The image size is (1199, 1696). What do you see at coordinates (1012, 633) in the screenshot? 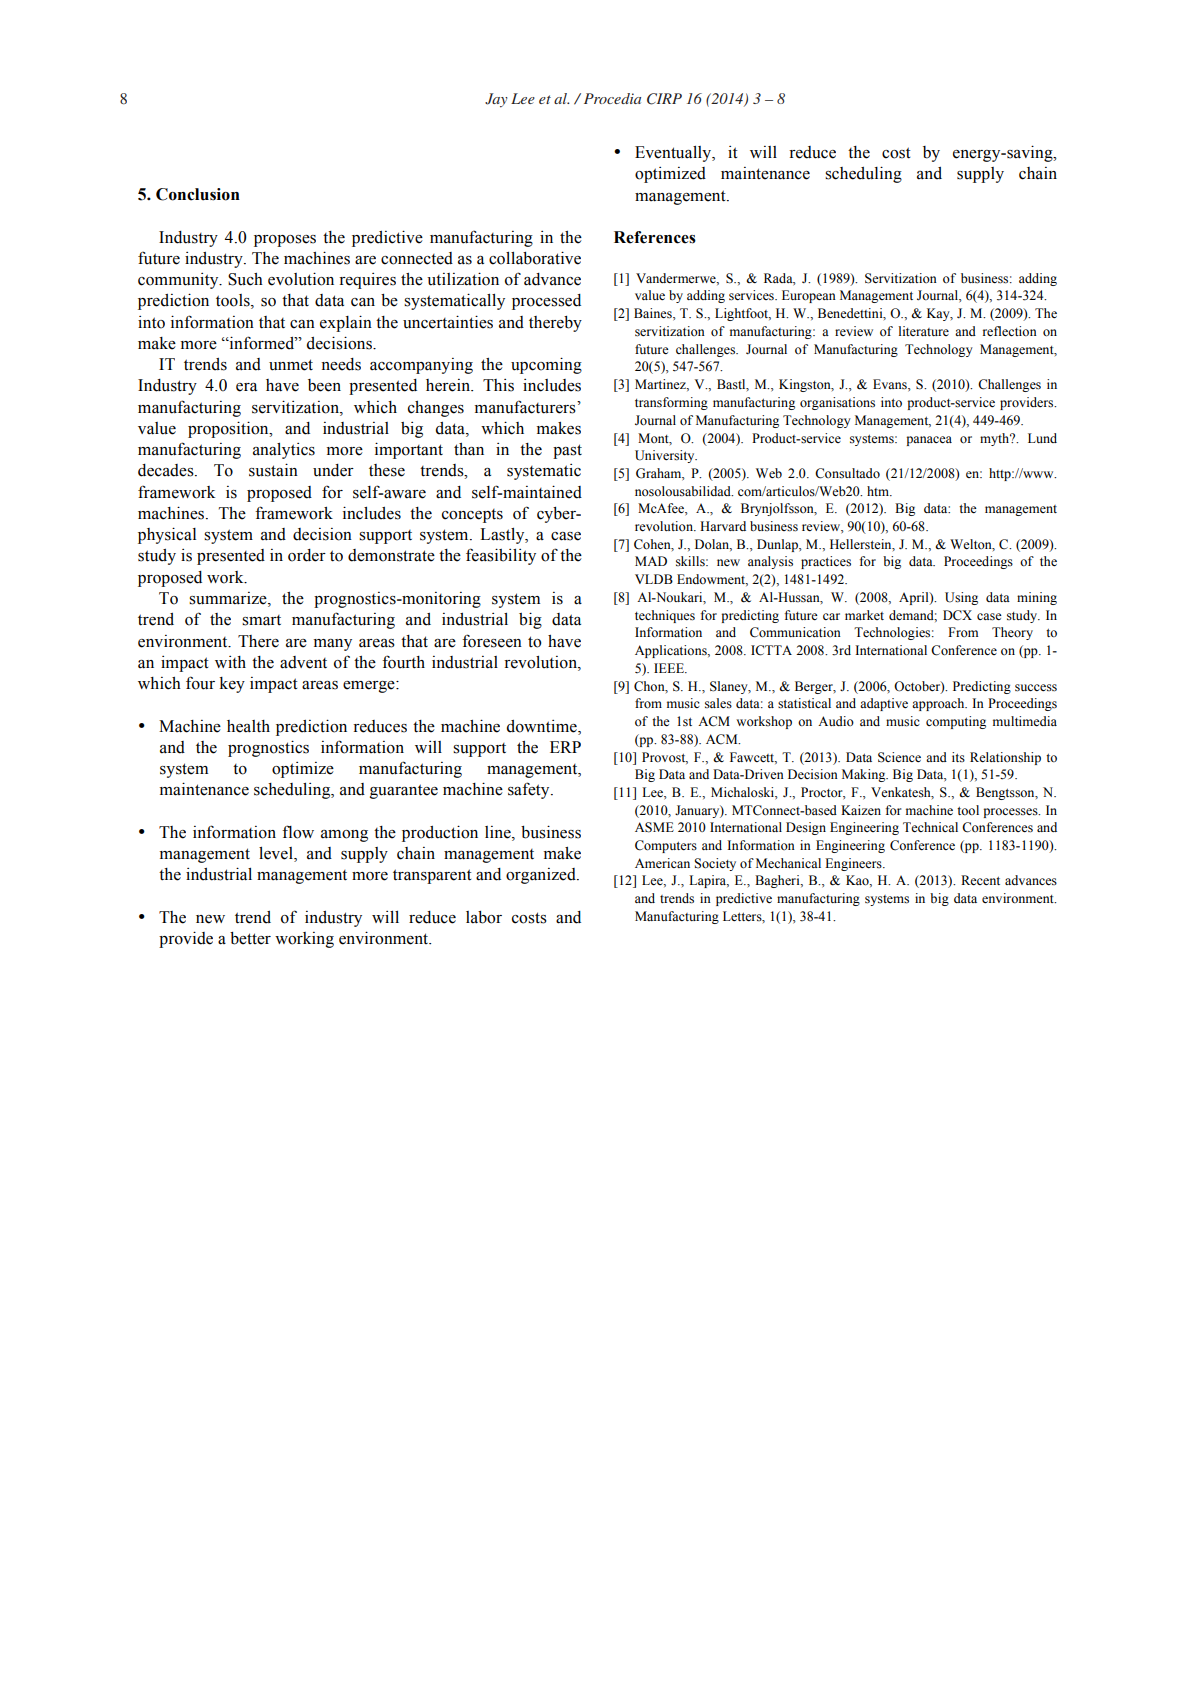
I see `Theory` at bounding box center [1012, 633].
